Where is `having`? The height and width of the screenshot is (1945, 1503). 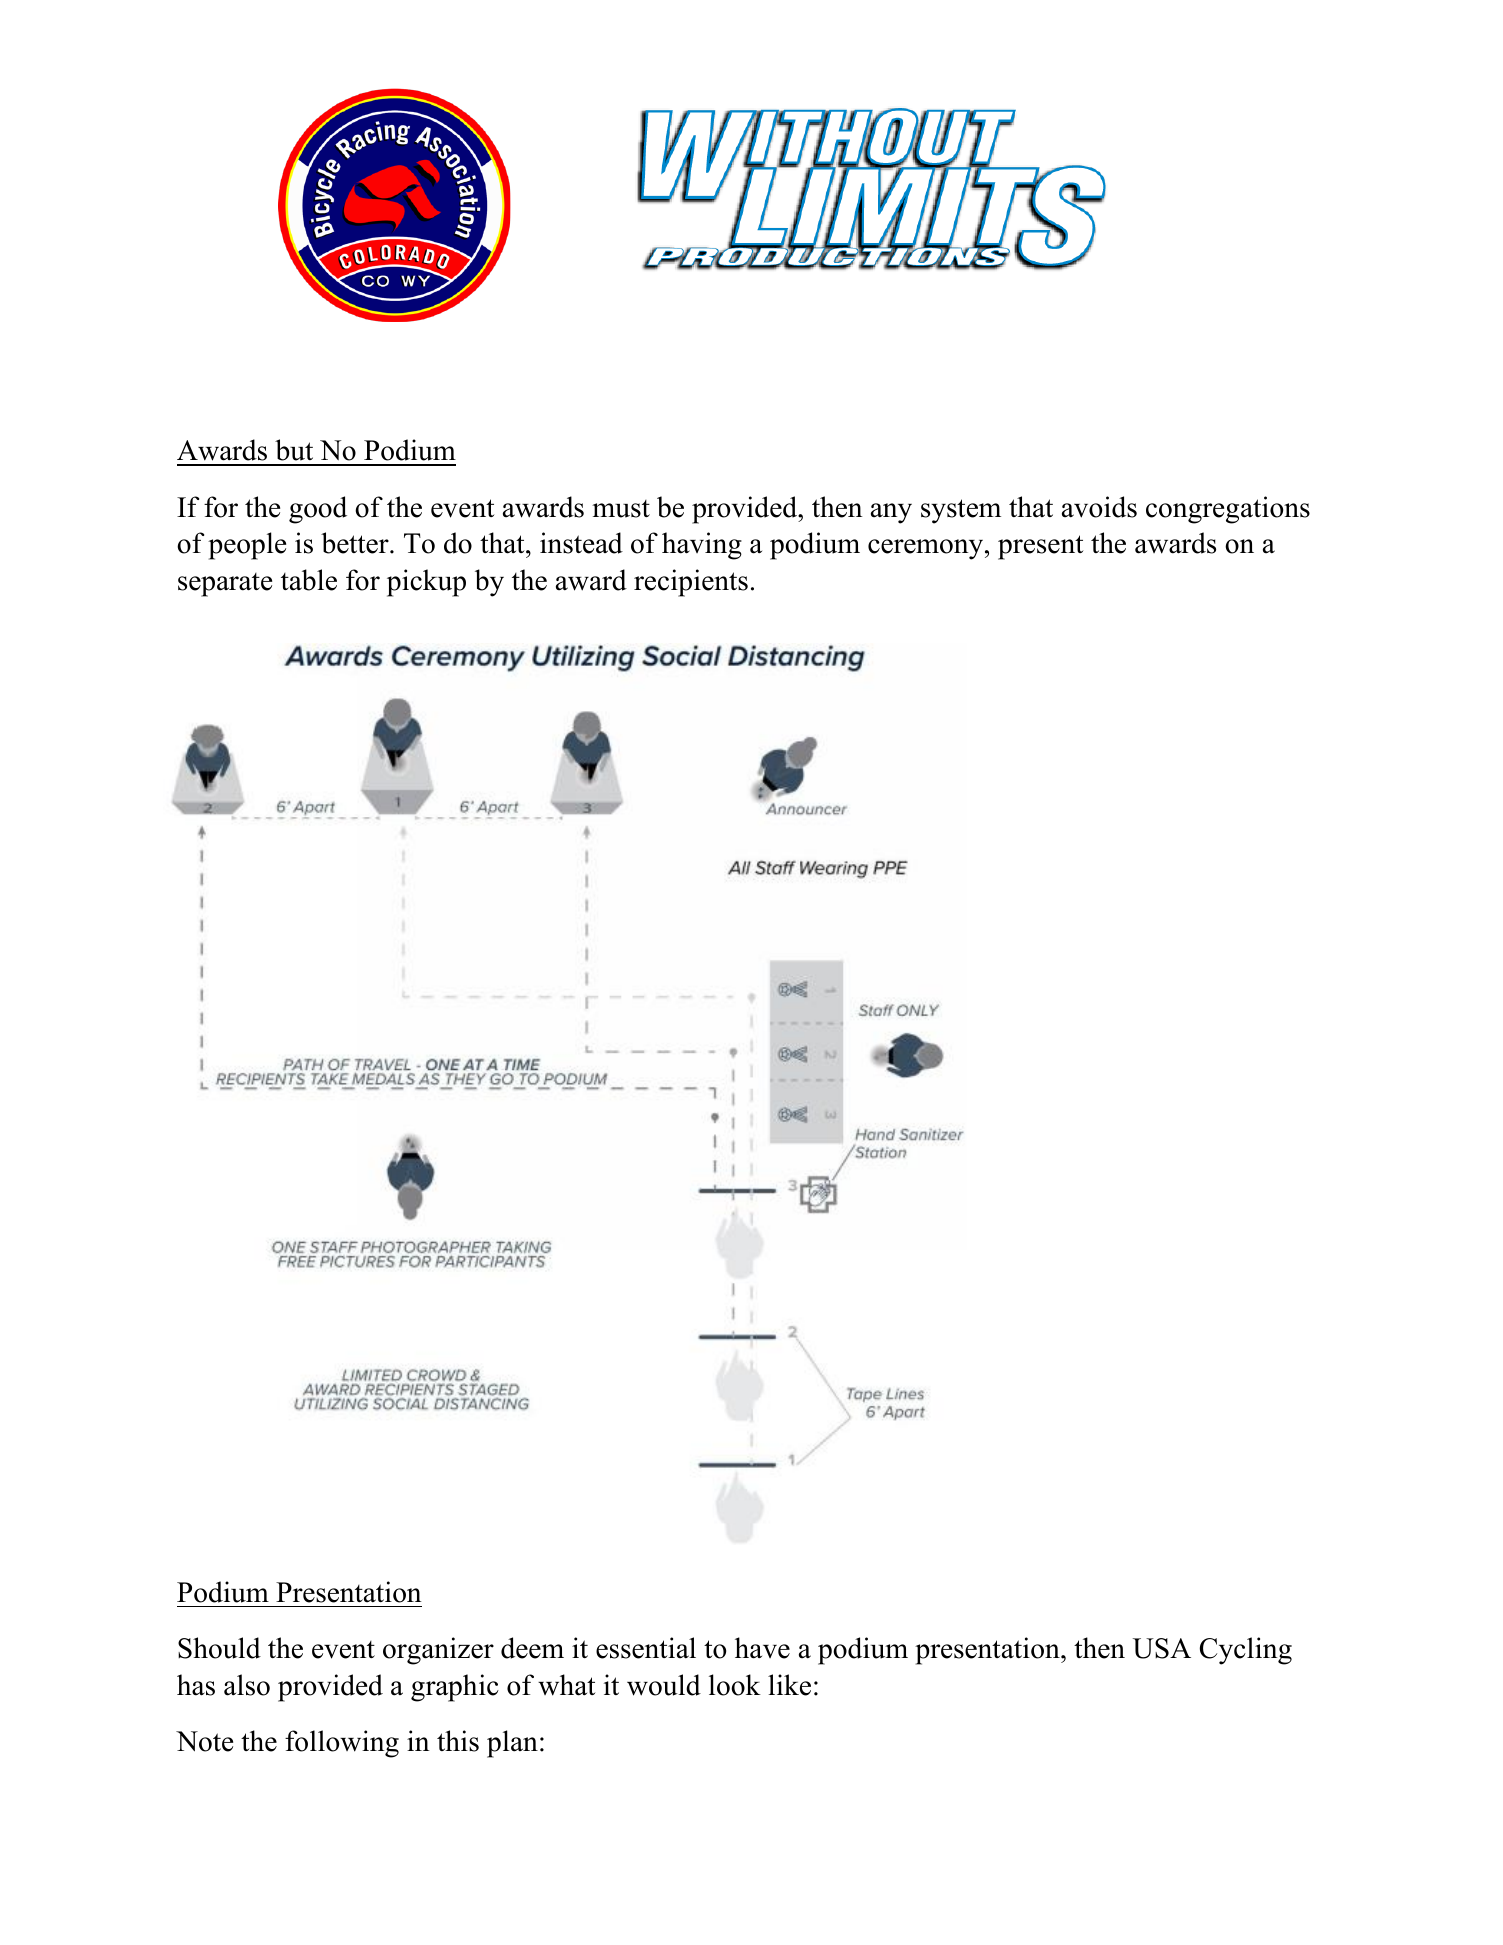 having is located at coordinates (702, 546).
